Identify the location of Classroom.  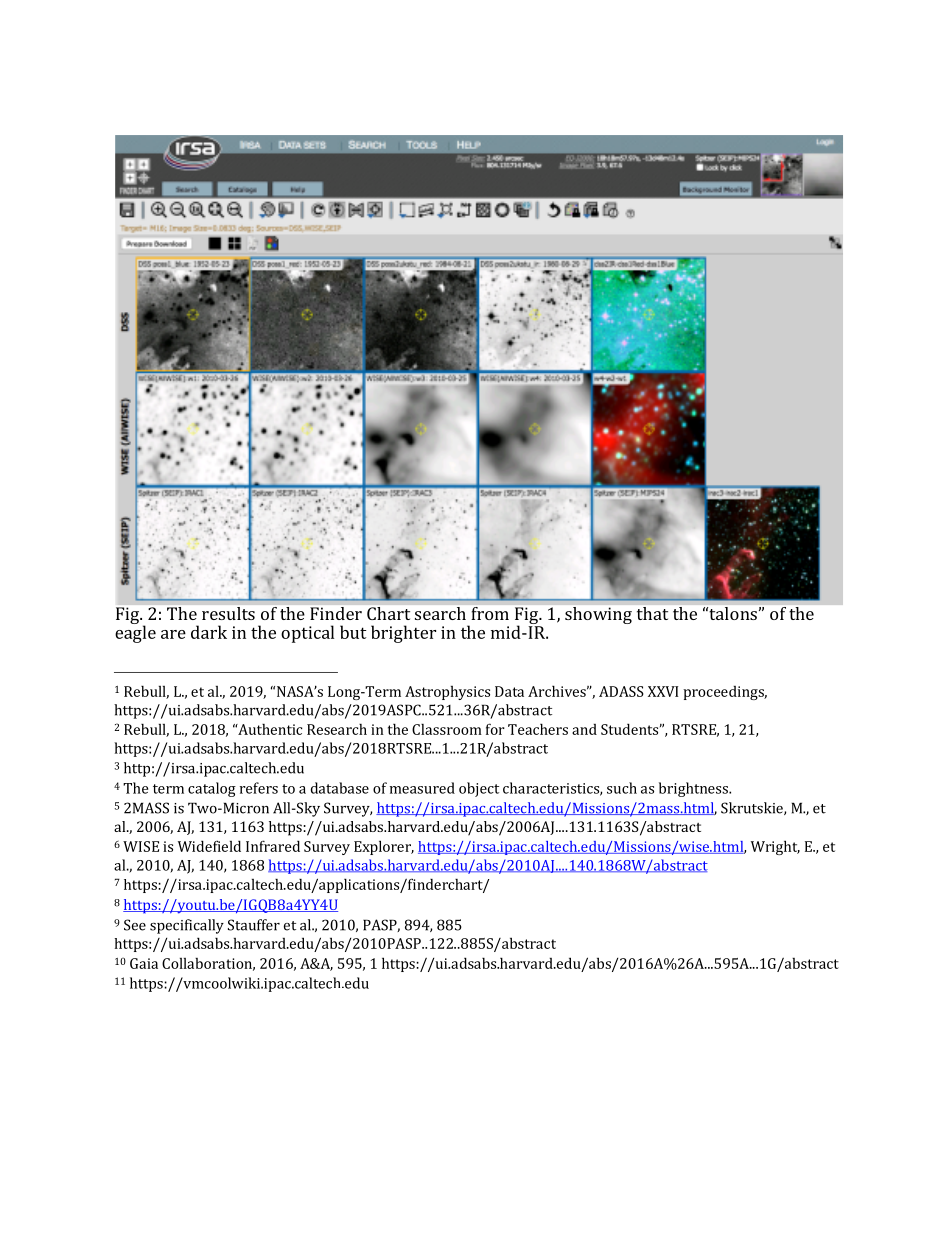
(447, 729).
